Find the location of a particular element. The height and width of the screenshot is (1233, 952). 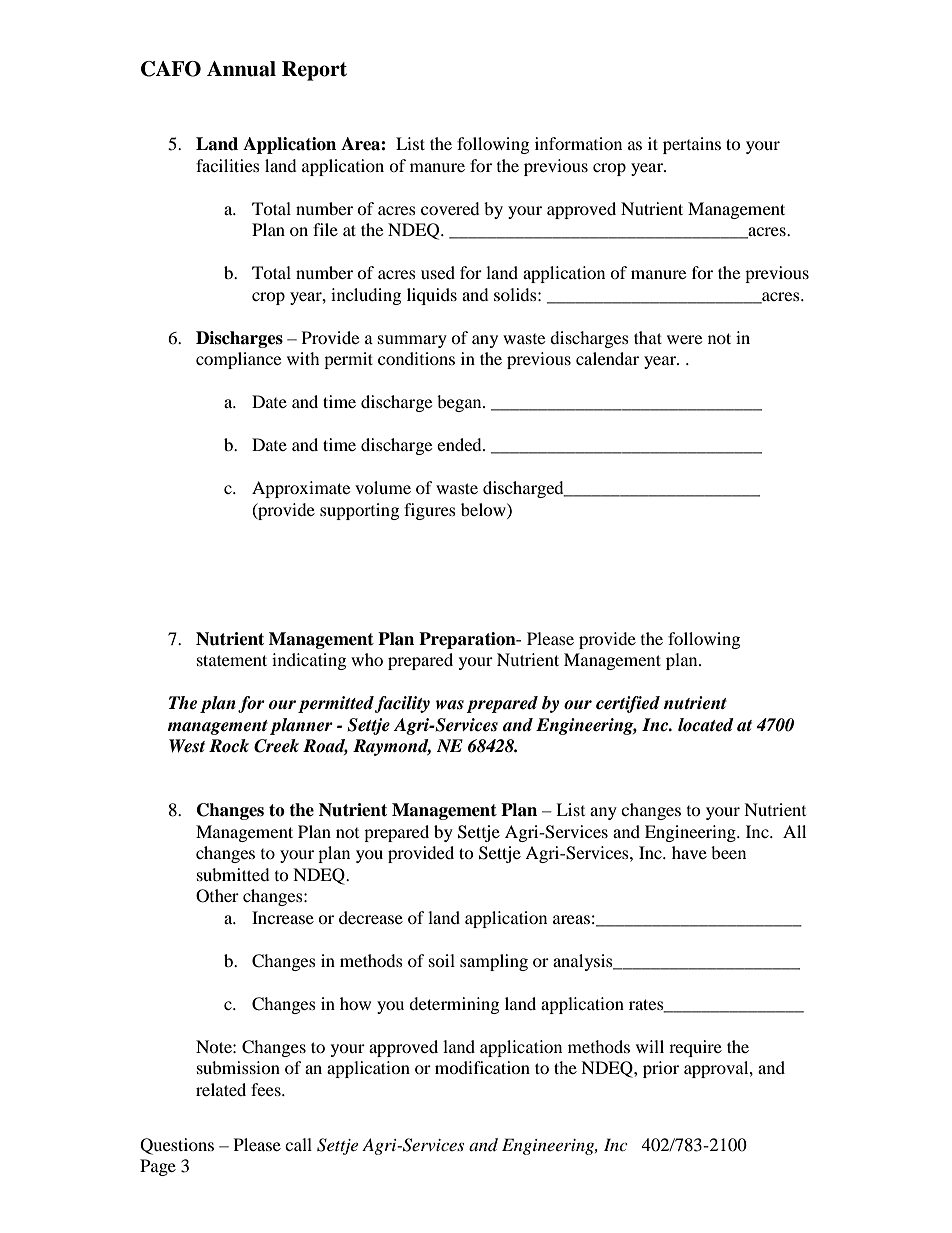

Rock is located at coordinates (229, 746).
